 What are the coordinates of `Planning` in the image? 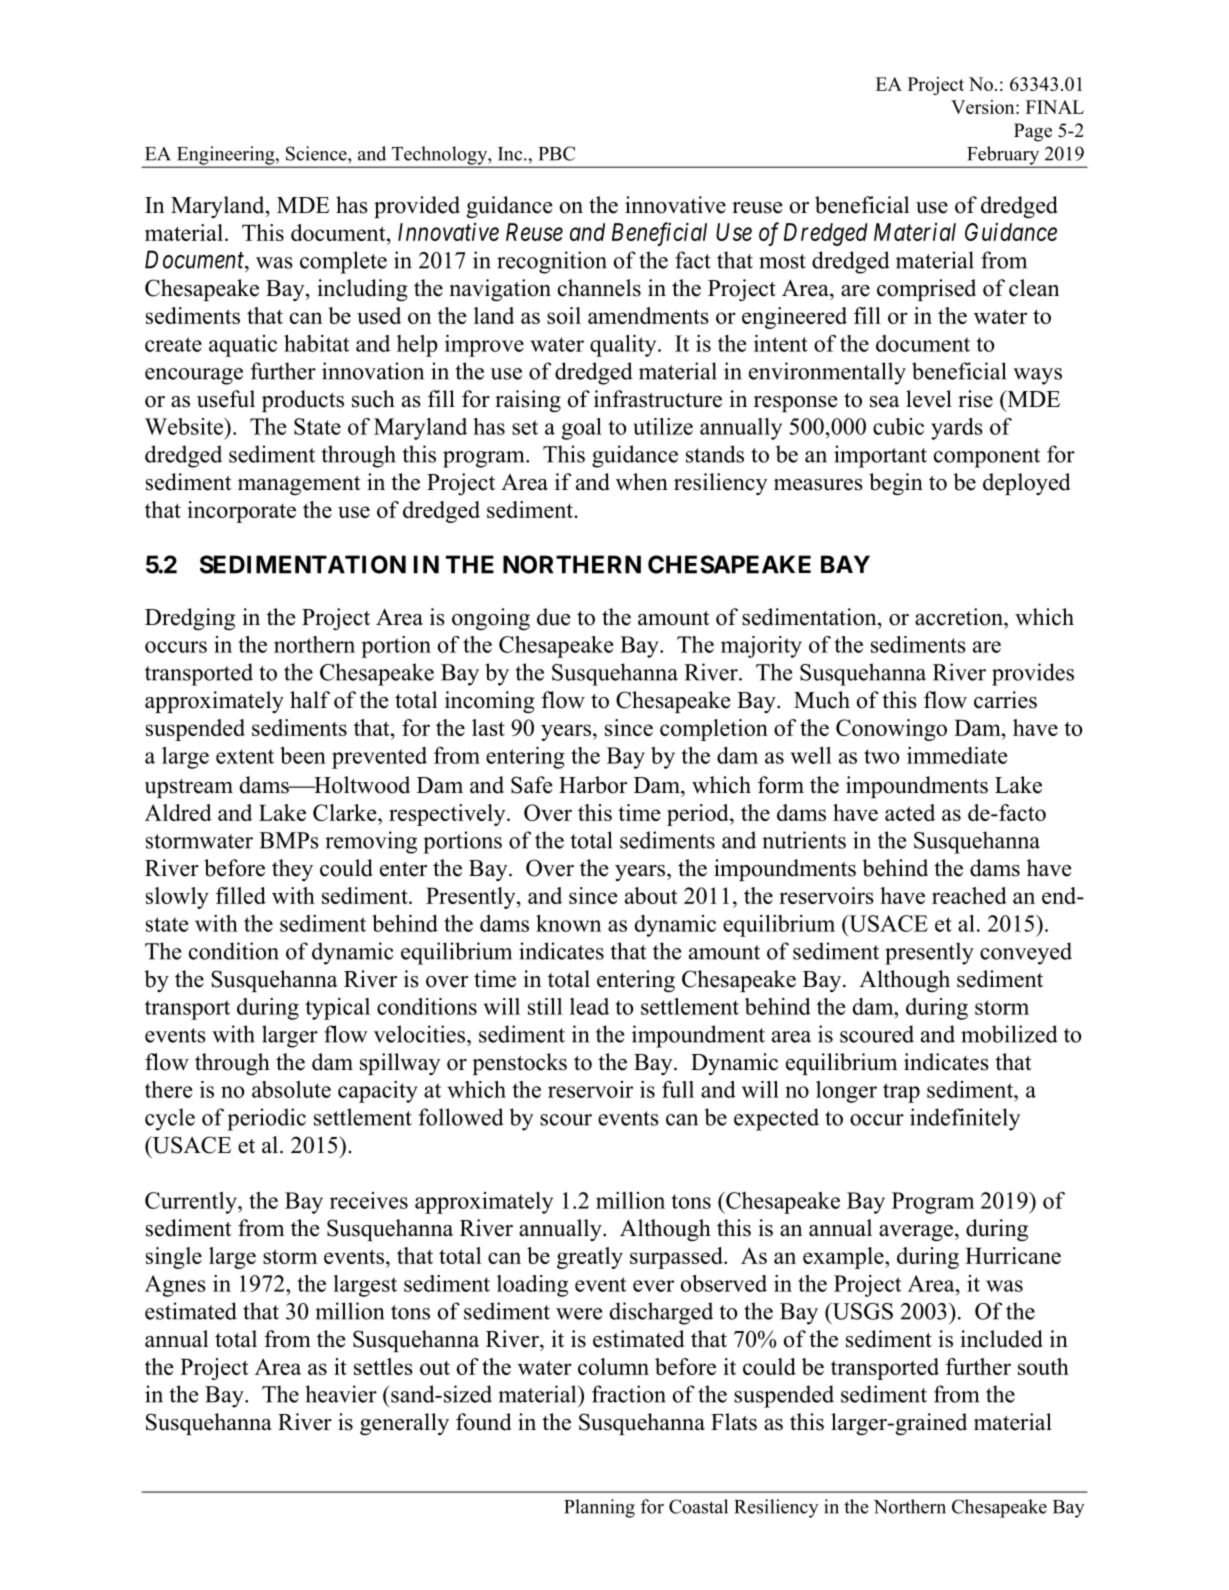 It's located at (599, 1508).
